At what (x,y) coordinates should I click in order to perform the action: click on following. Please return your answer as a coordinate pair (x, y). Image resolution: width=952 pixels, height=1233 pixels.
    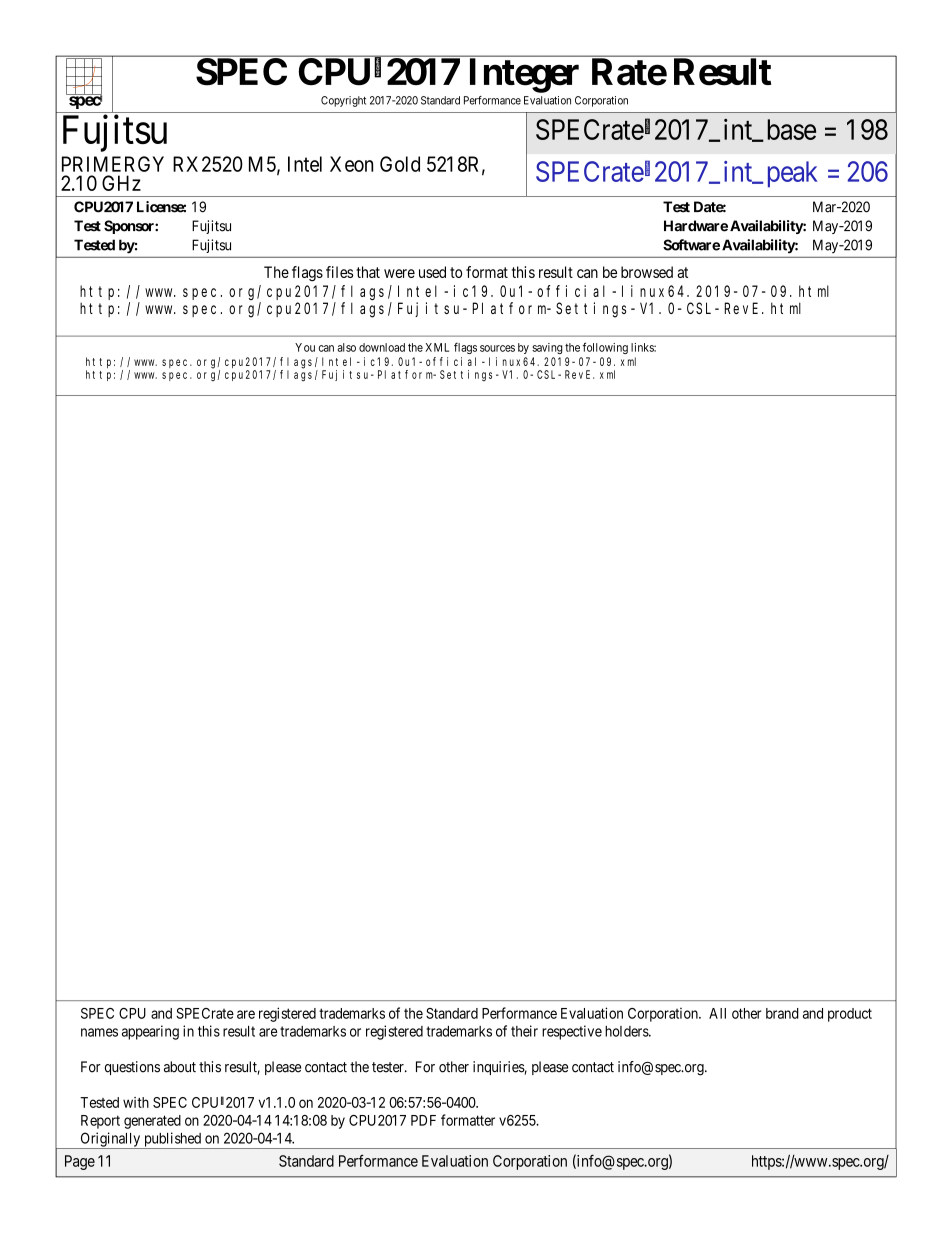
    Looking at the image, I should click on (605, 348).
